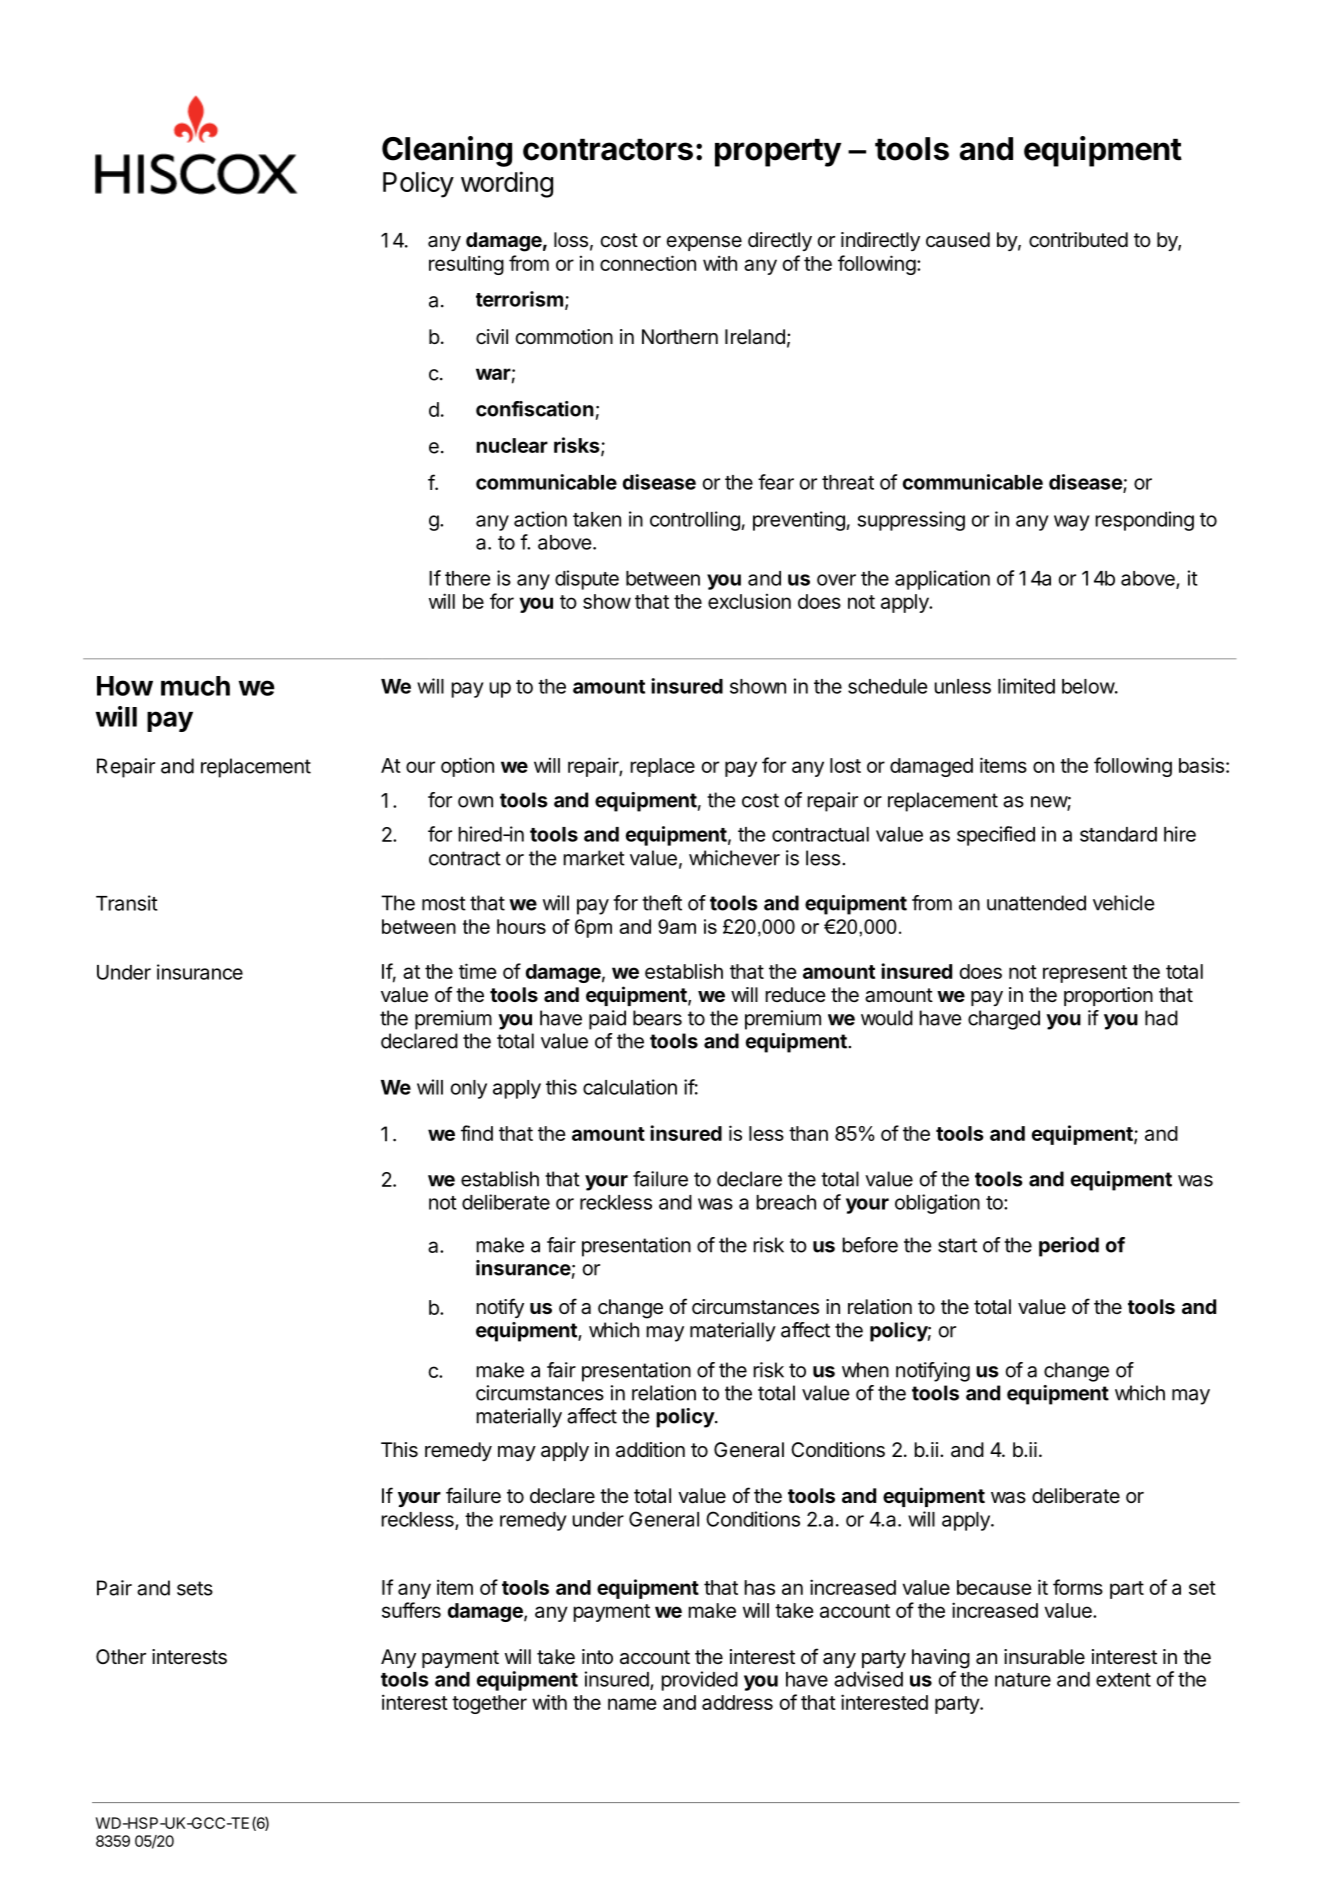 This screenshot has height=1882, width=1331. What do you see at coordinates (630, 1087) in the screenshot?
I see `calculation` at bounding box center [630, 1087].
